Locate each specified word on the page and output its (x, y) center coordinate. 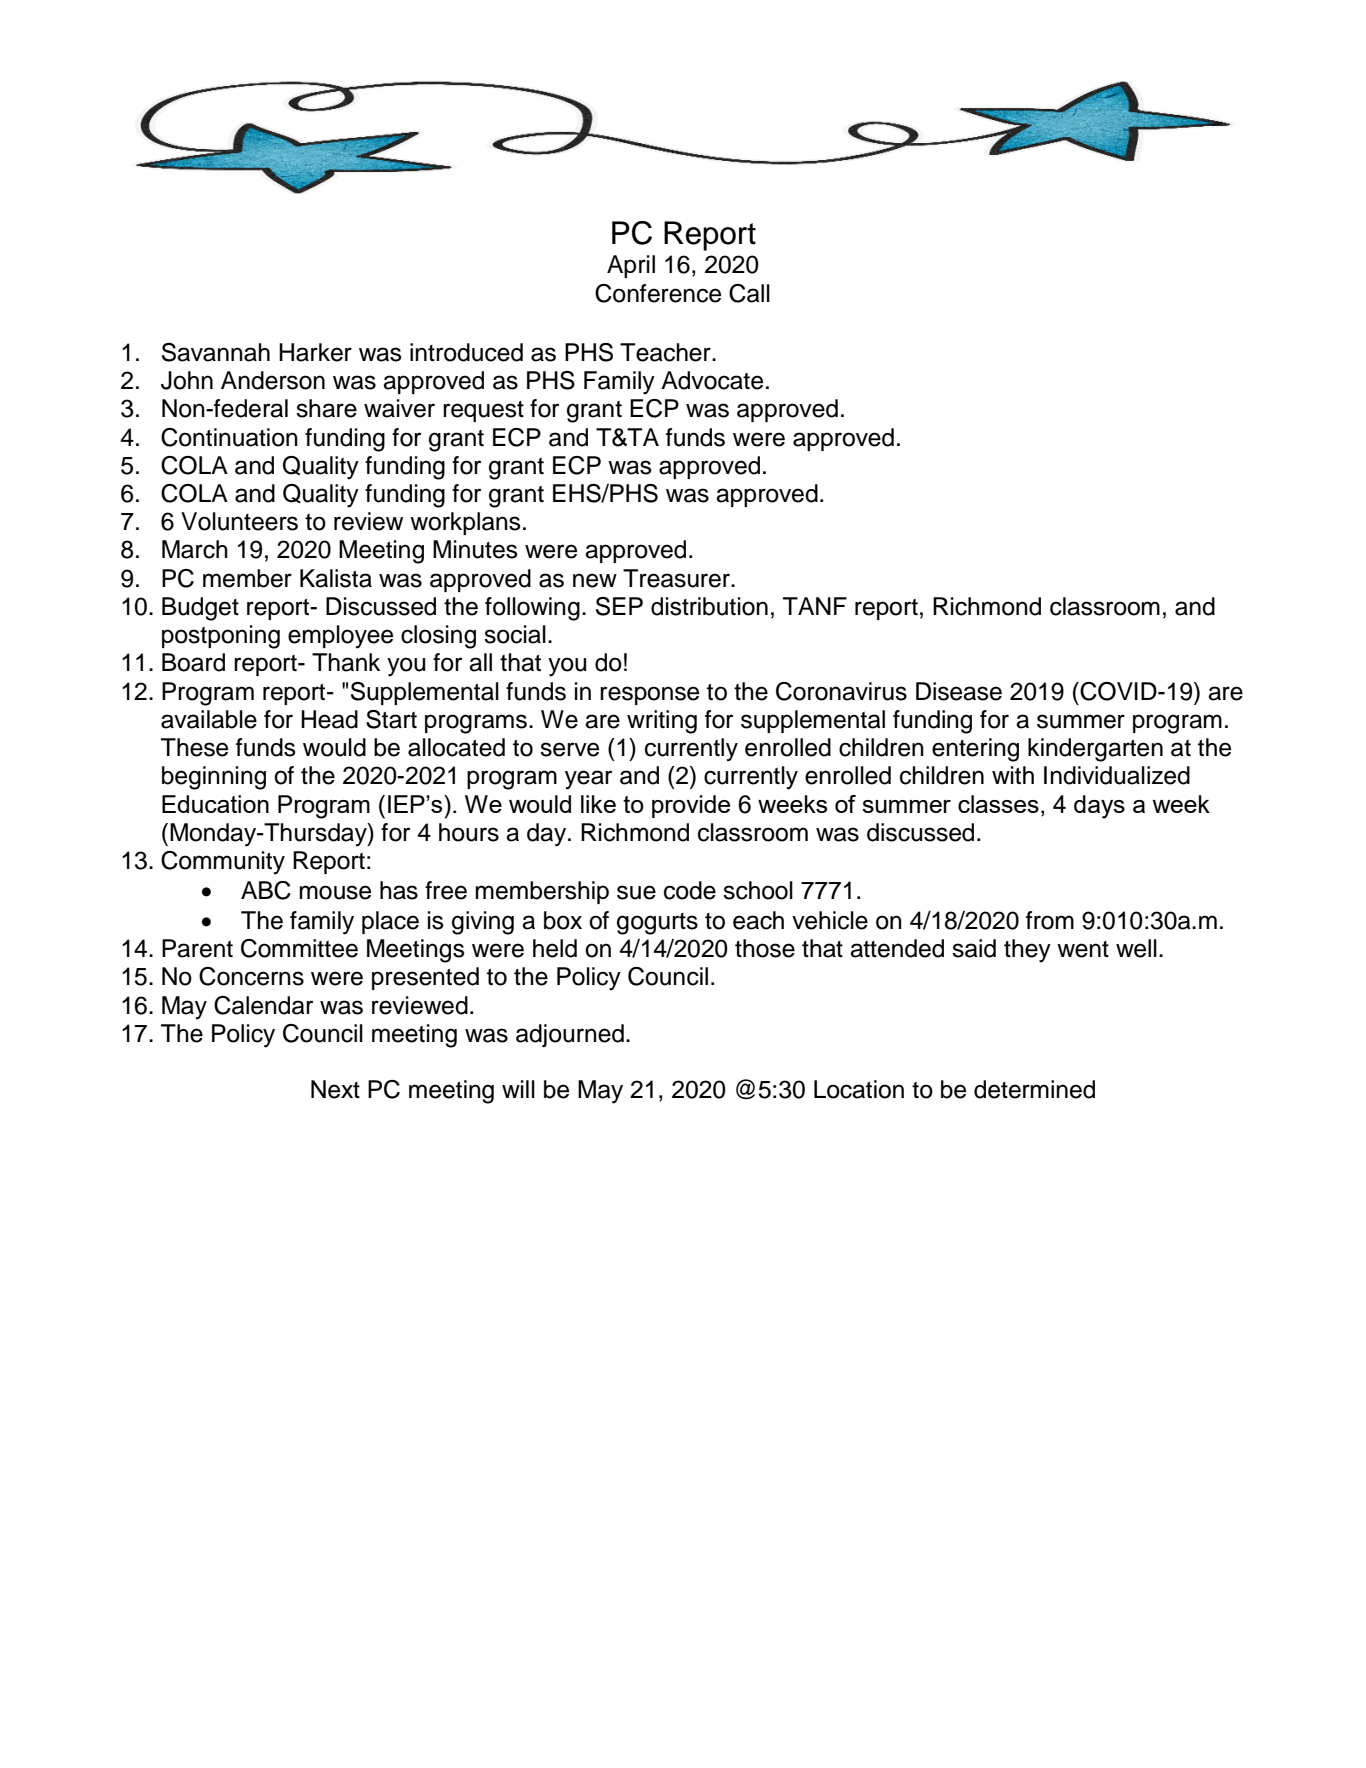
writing (662, 722)
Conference (658, 293)
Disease (959, 691)
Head (329, 719)
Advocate (712, 380)
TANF (815, 606)
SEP (619, 606)
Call (749, 293)
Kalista (336, 578)
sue (636, 892)
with (1013, 775)
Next (335, 1089)
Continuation (229, 437)
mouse (335, 892)
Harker (315, 352)
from (1050, 920)
